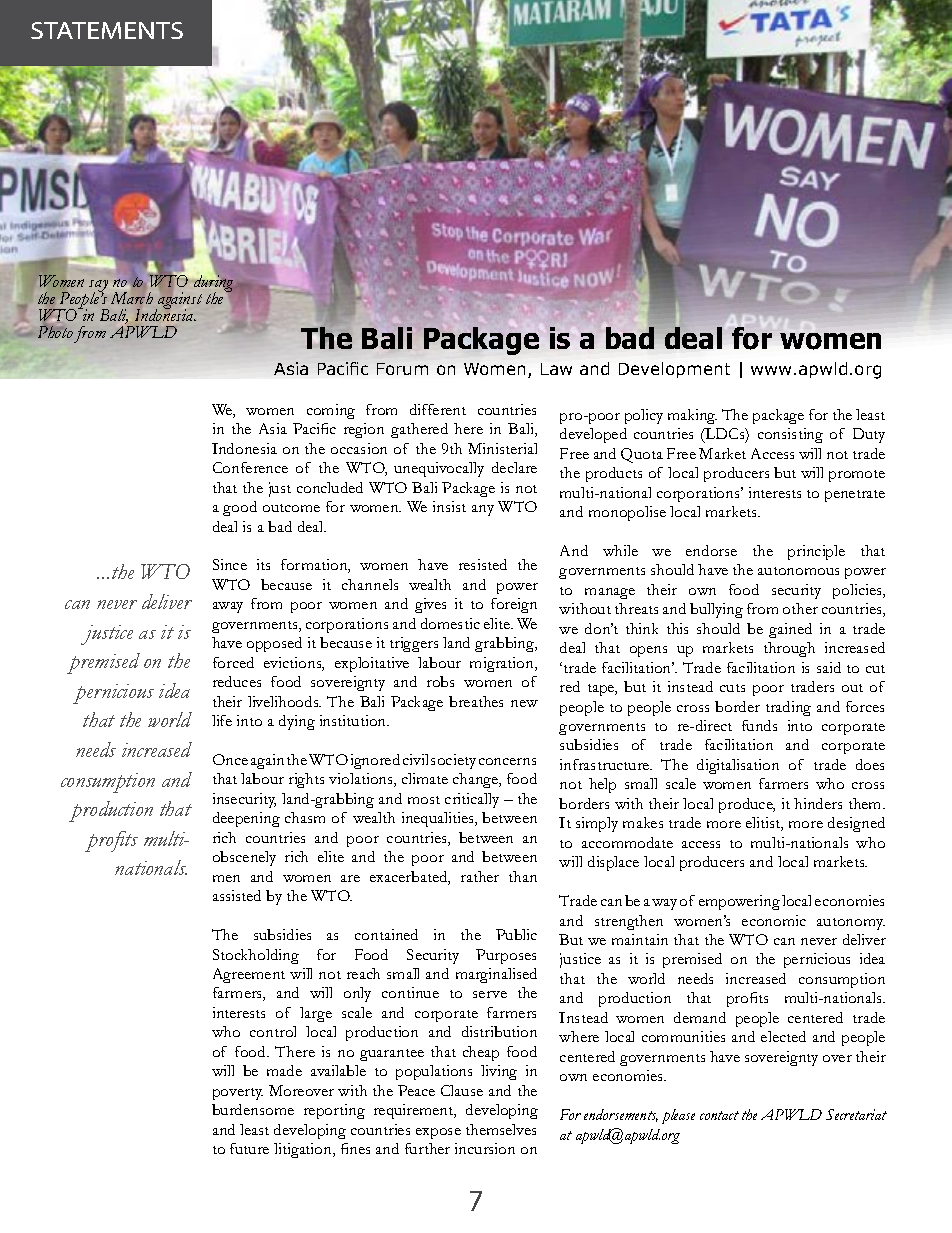 This page has width=952, height=1233. What do you see at coordinates (253, 1109) in the page?
I see `burdensome` at bounding box center [253, 1109].
